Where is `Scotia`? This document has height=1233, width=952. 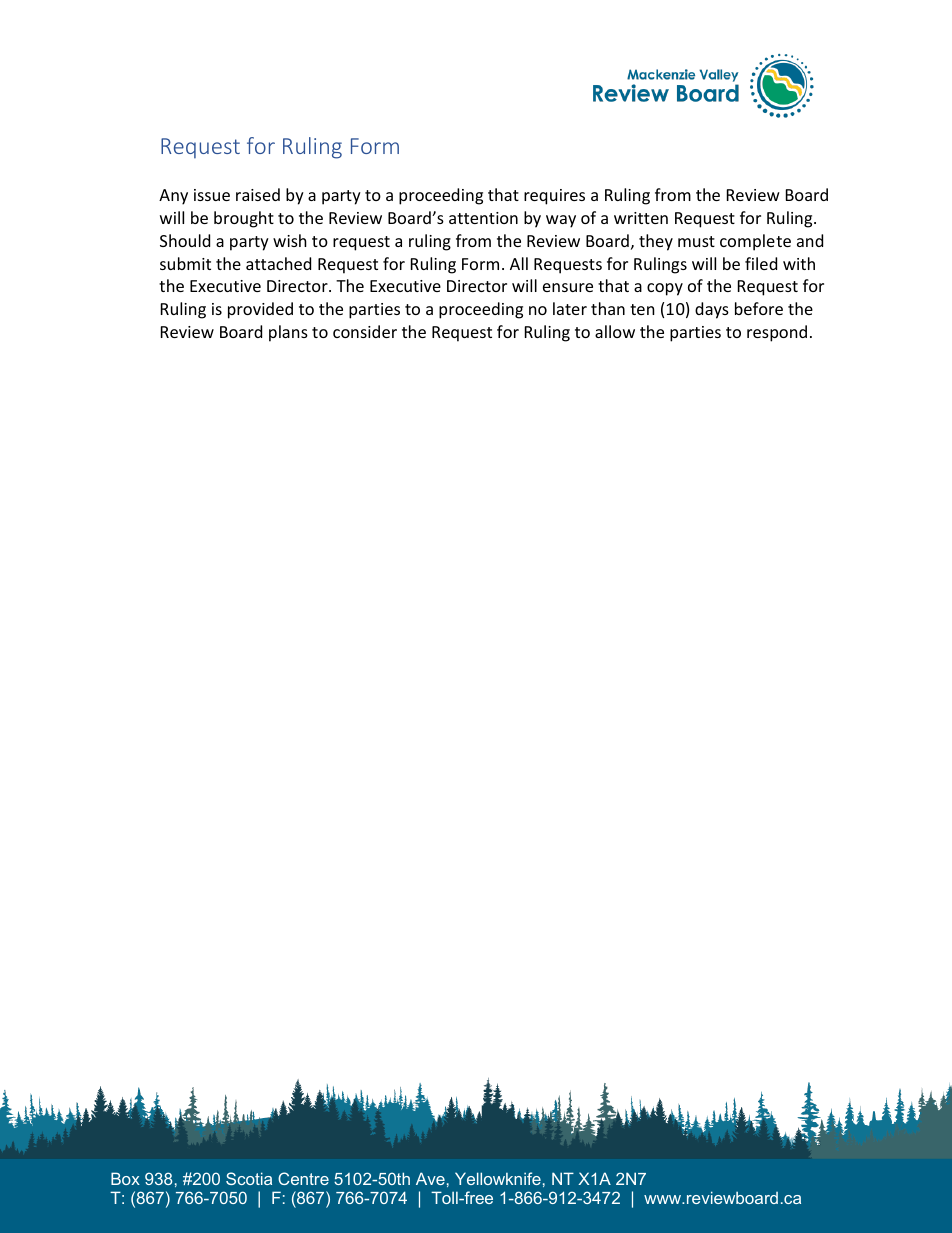 Scotia is located at coordinates (249, 1178).
